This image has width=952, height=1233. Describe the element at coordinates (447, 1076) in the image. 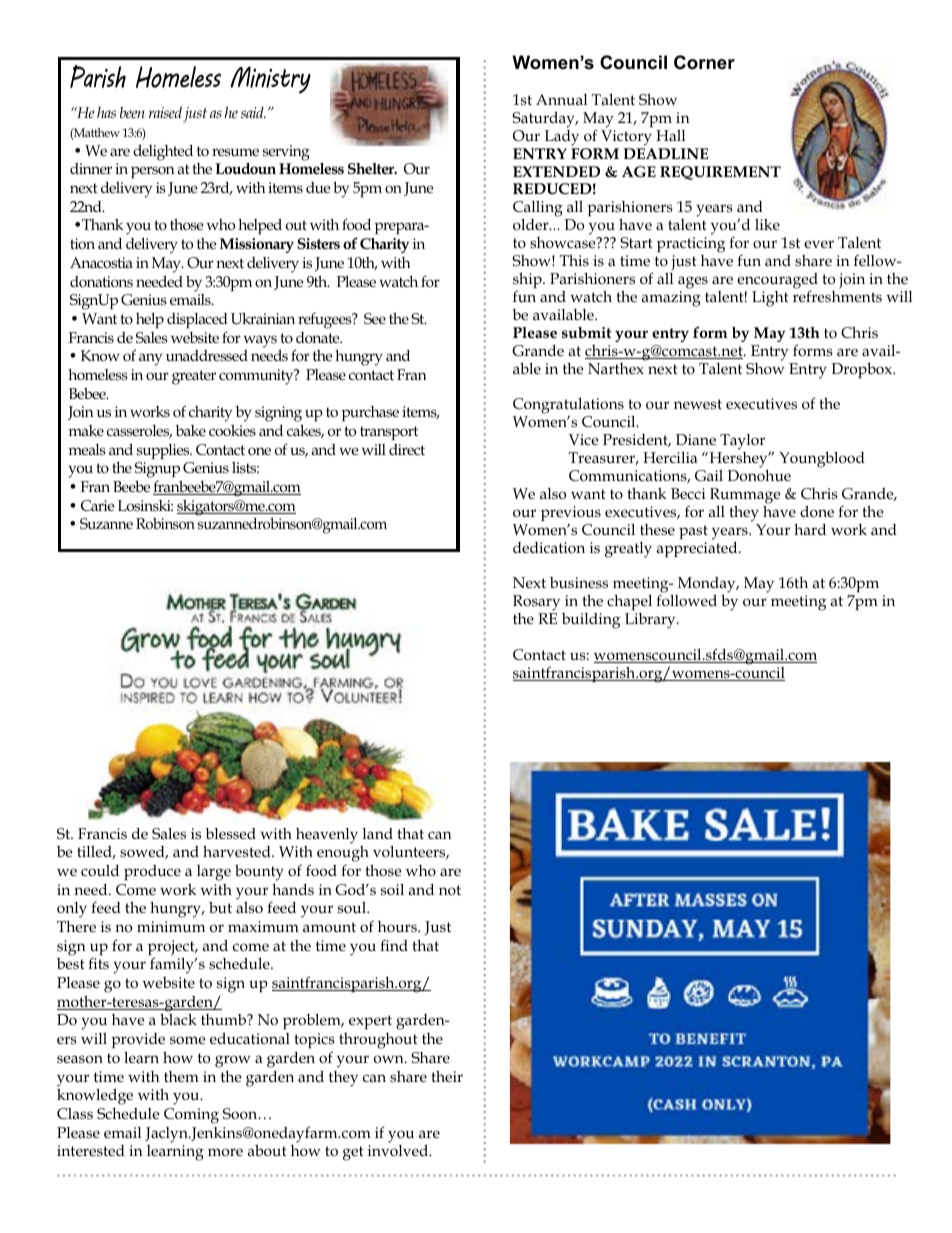

I see `their` at that location.
